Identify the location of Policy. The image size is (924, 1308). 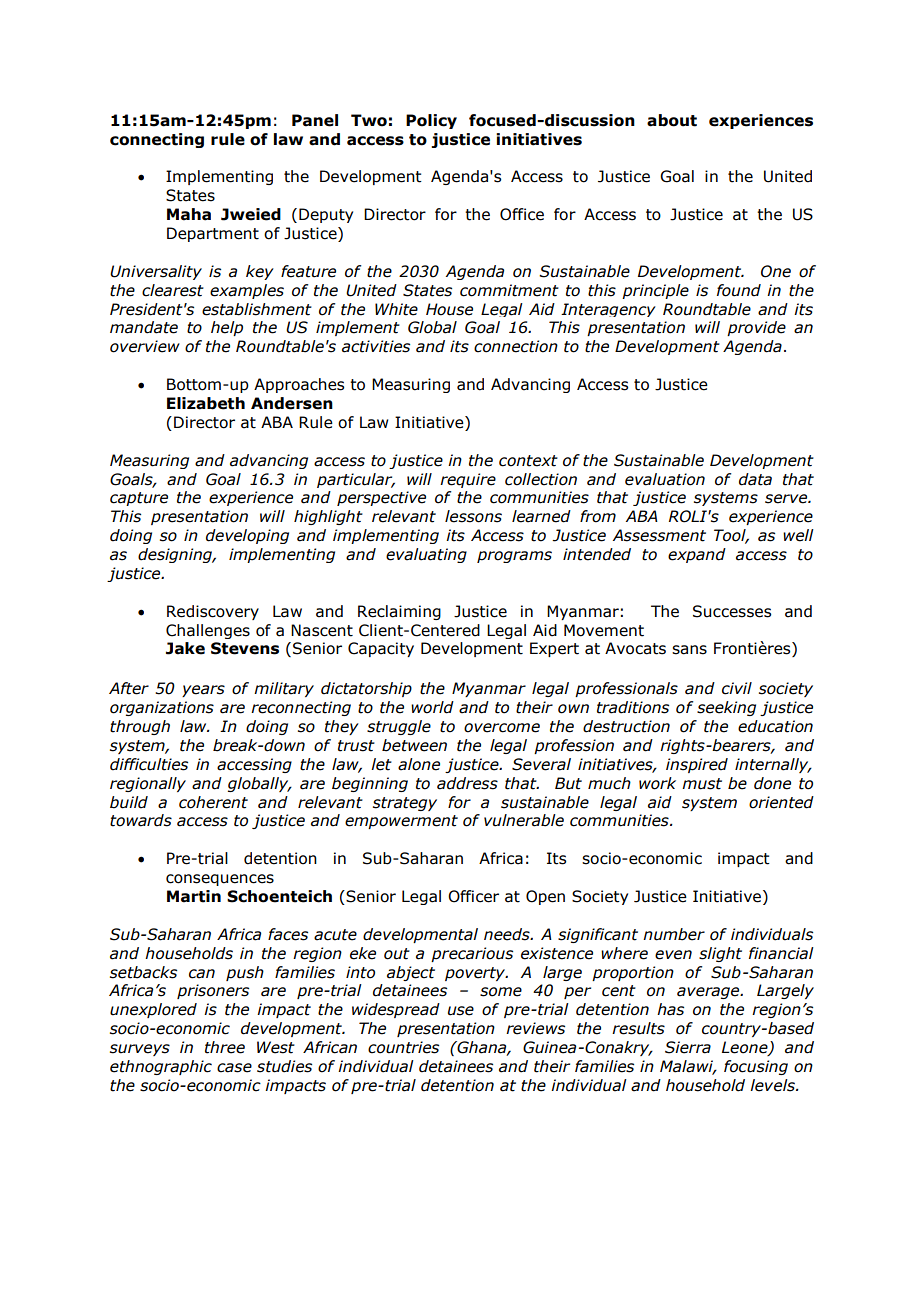
(431, 121).
